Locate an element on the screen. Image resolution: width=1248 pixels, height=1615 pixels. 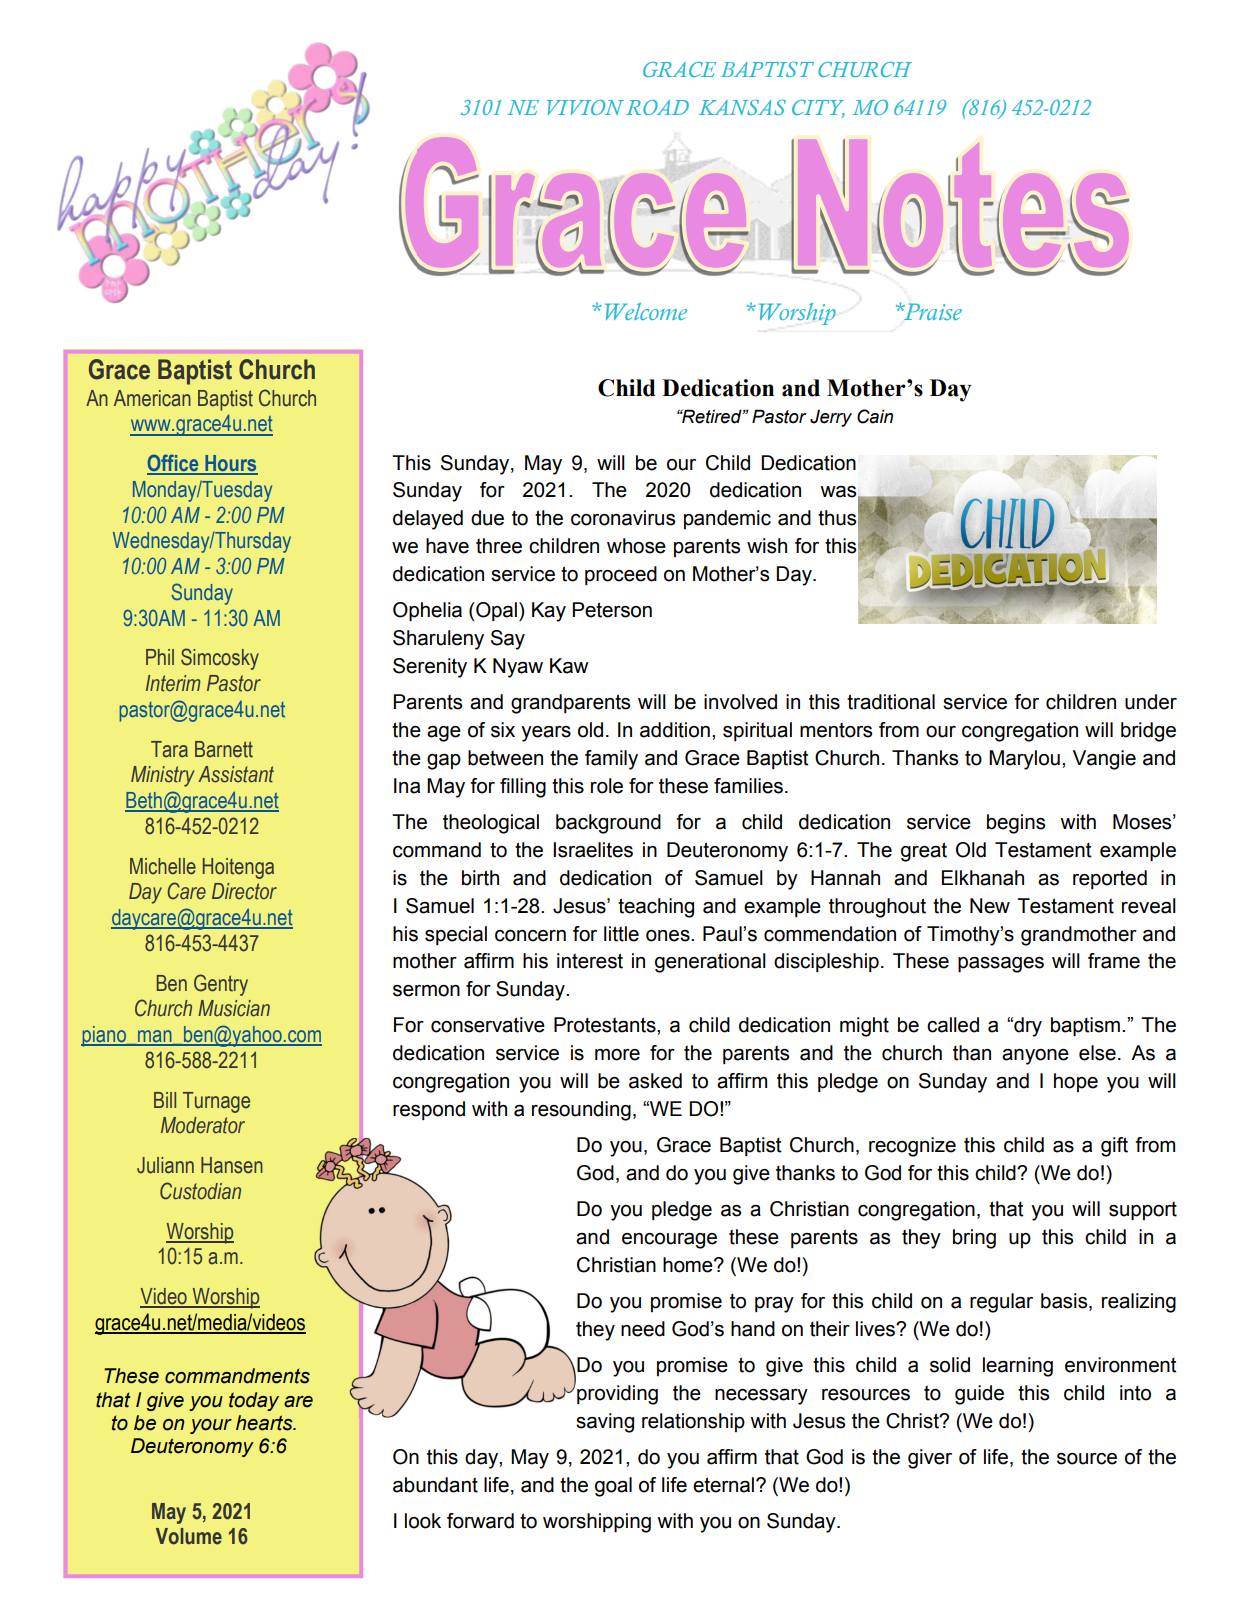
ROAD is located at coordinates (657, 107).
